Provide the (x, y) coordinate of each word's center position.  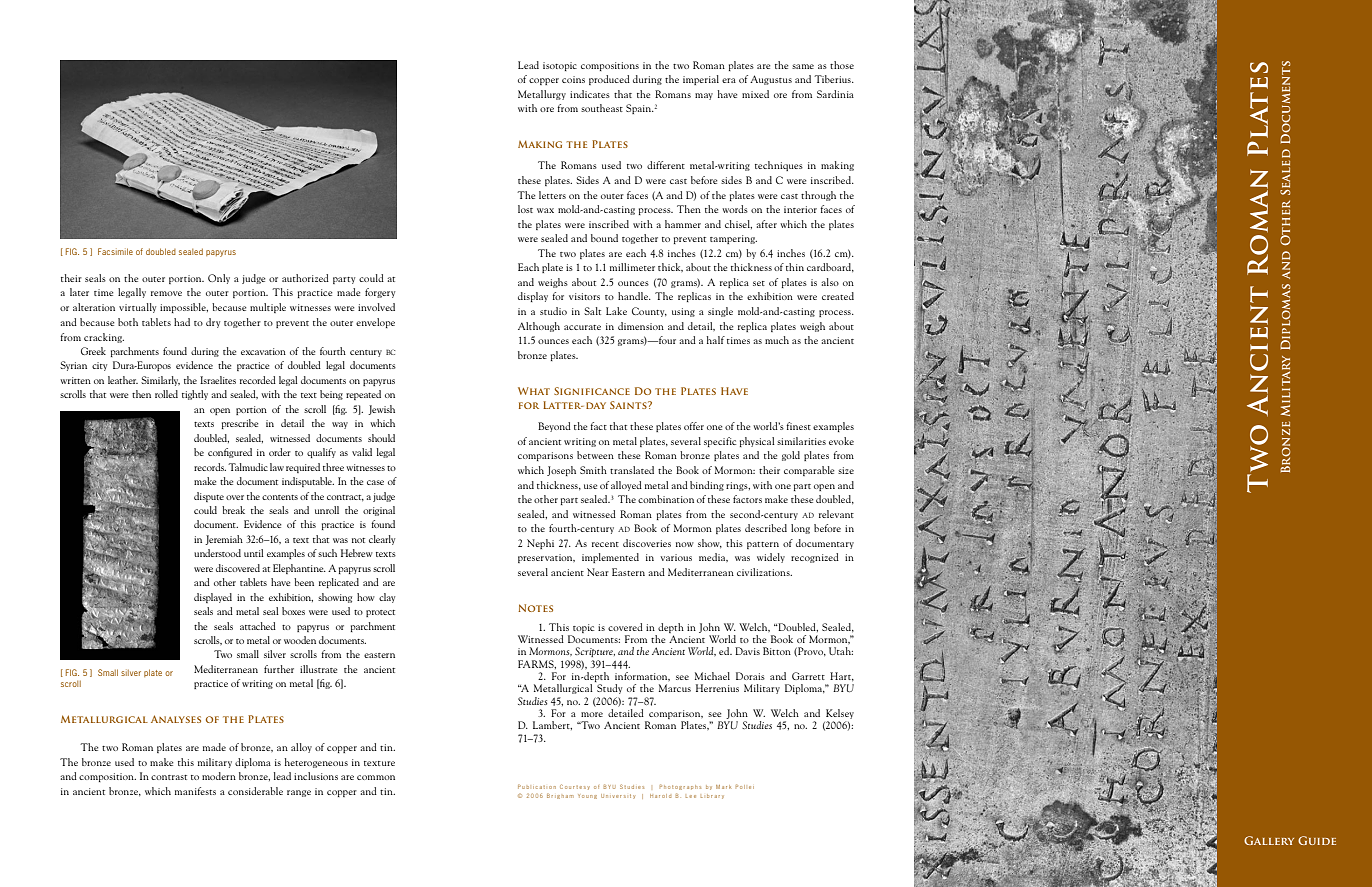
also (830, 282)
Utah (841, 651)
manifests (195, 791)
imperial (701, 80)
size (846, 470)
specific (720, 442)
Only (219, 279)
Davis (747, 651)
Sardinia (835, 94)
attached (258, 626)
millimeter (632, 267)
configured (230, 453)
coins (573, 79)
